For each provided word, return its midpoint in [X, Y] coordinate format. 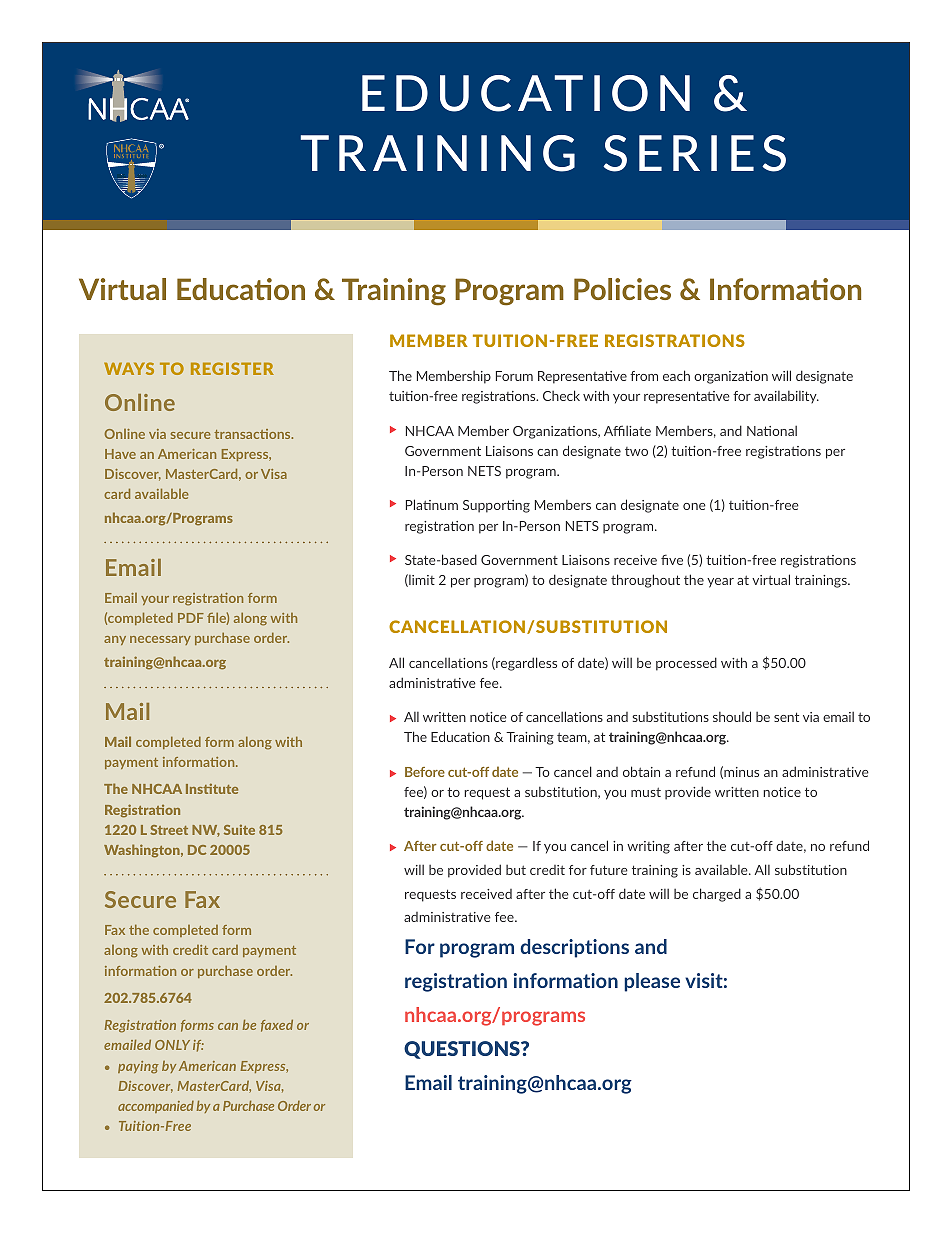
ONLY [172, 1045]
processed [686, 664]
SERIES [694, 153]
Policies [622, 289]
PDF [191, 618]
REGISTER [232, 368]
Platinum [432, 504]
